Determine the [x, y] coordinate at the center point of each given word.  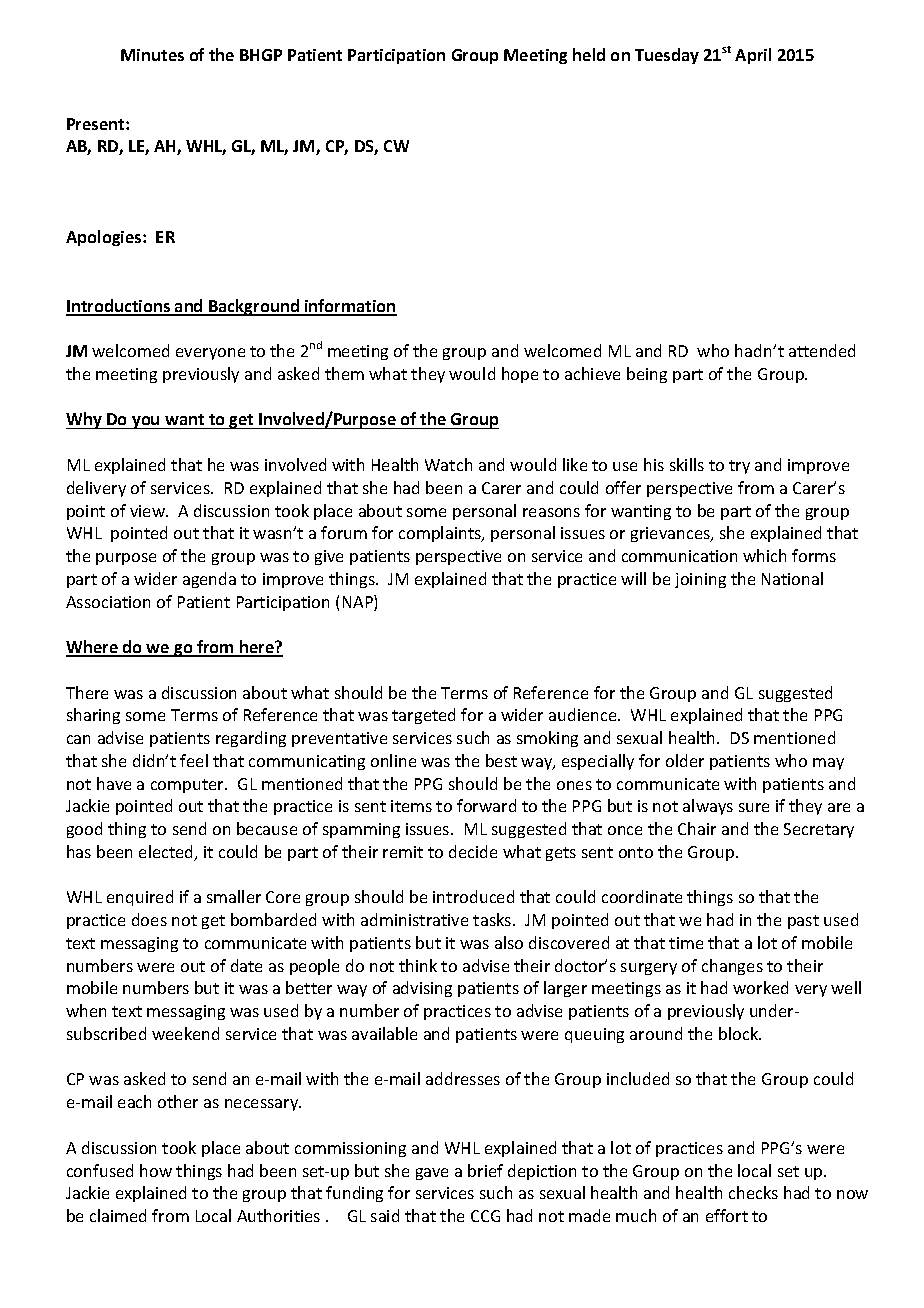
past [803, 922]
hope [520, 375]
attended [822, 350]
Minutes [152, 55]
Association [108, 602]
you [146, 422]
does [149, 919]
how [156, 1170]
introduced [473, 896]
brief [485, 1170]
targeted [423, 716]
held [589, 54]
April [753, 56]
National [792, 578]
